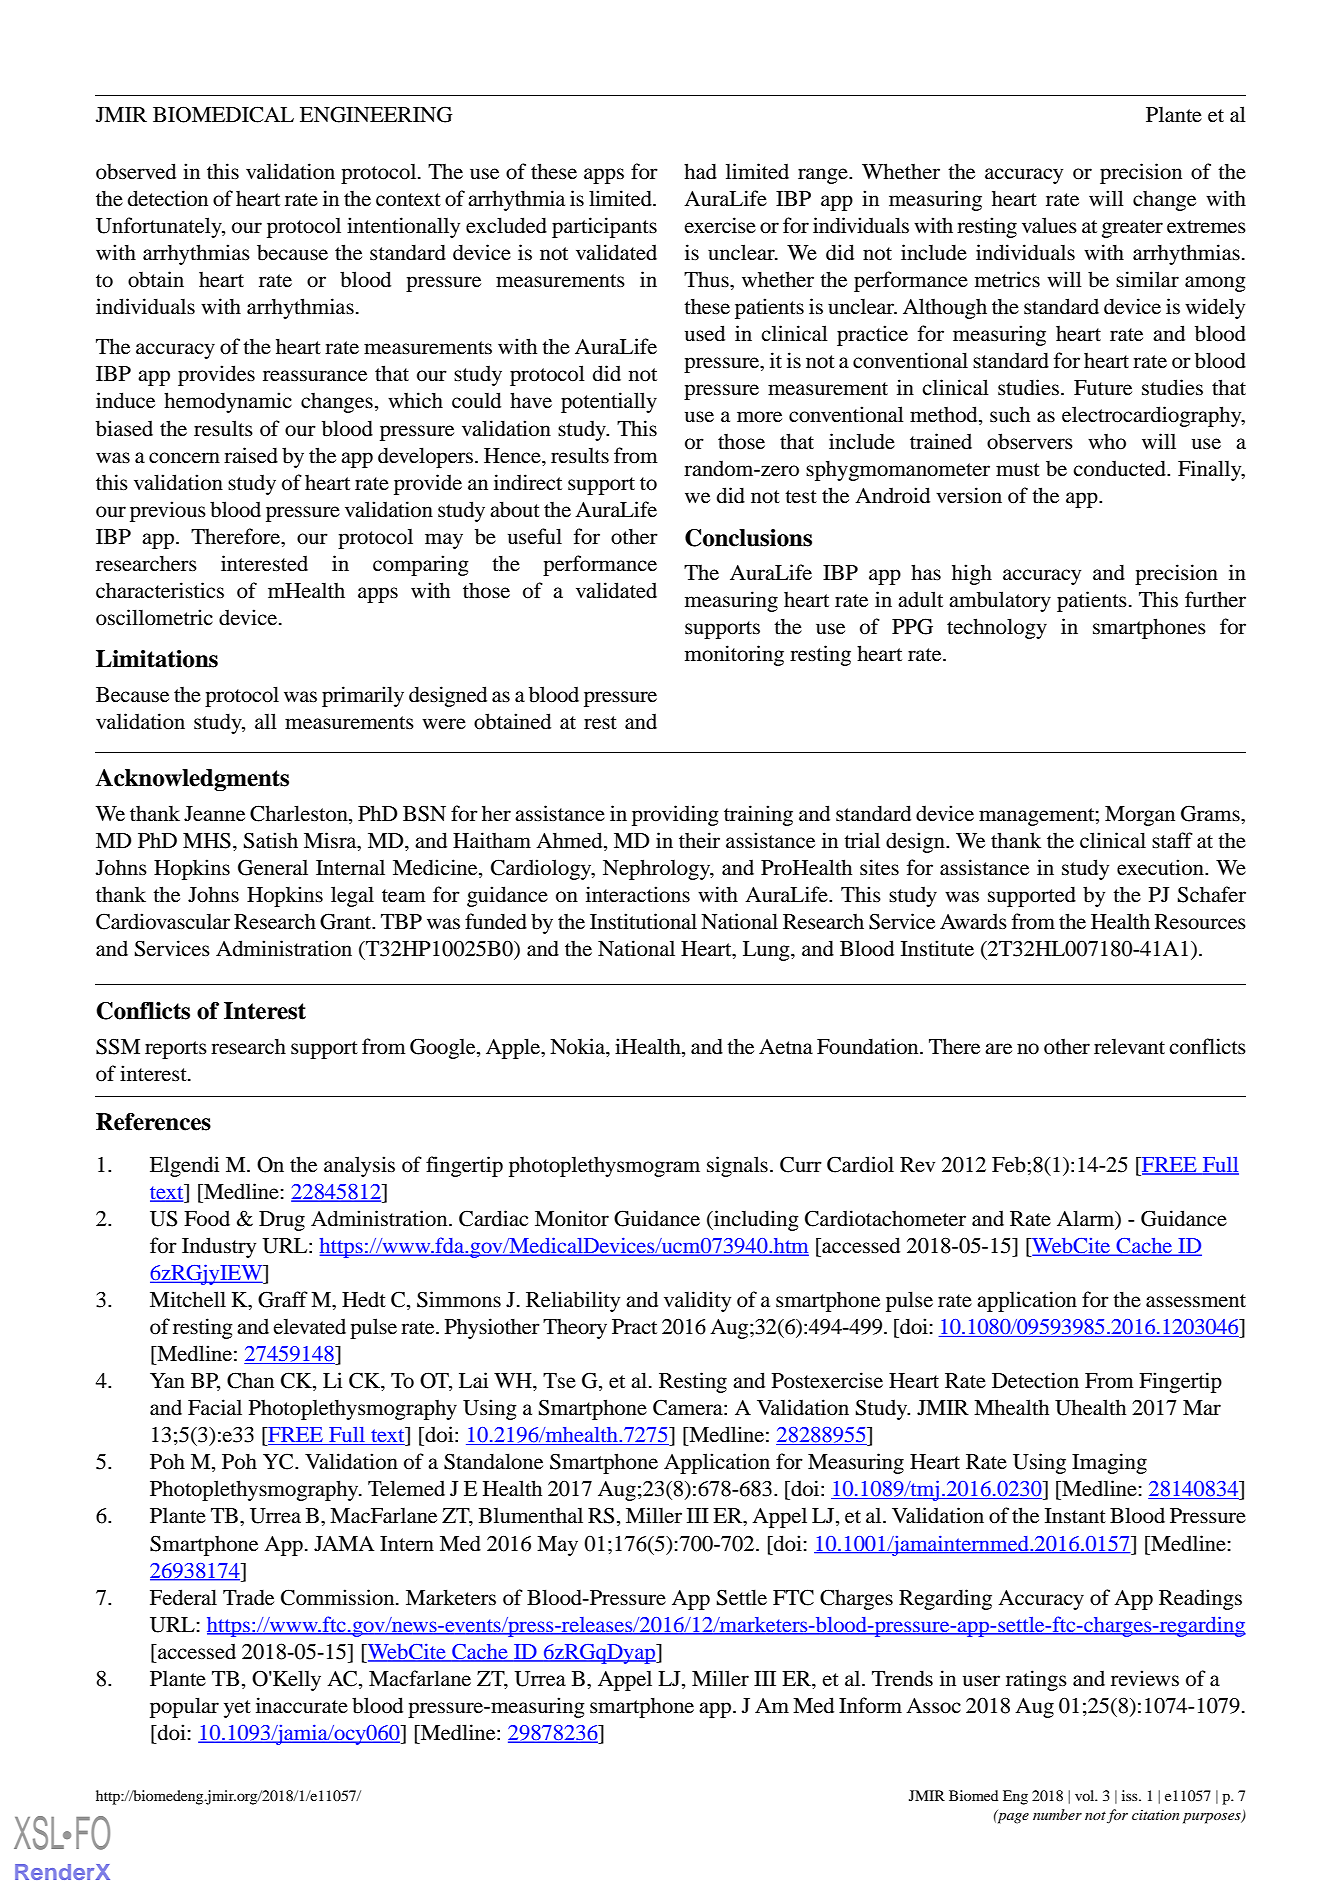 The image size is (1342, 1898). What do you see at coordinates (1086, 1795) in the screenshot?
I see `vol` at bounding box center [1086, 1795].
